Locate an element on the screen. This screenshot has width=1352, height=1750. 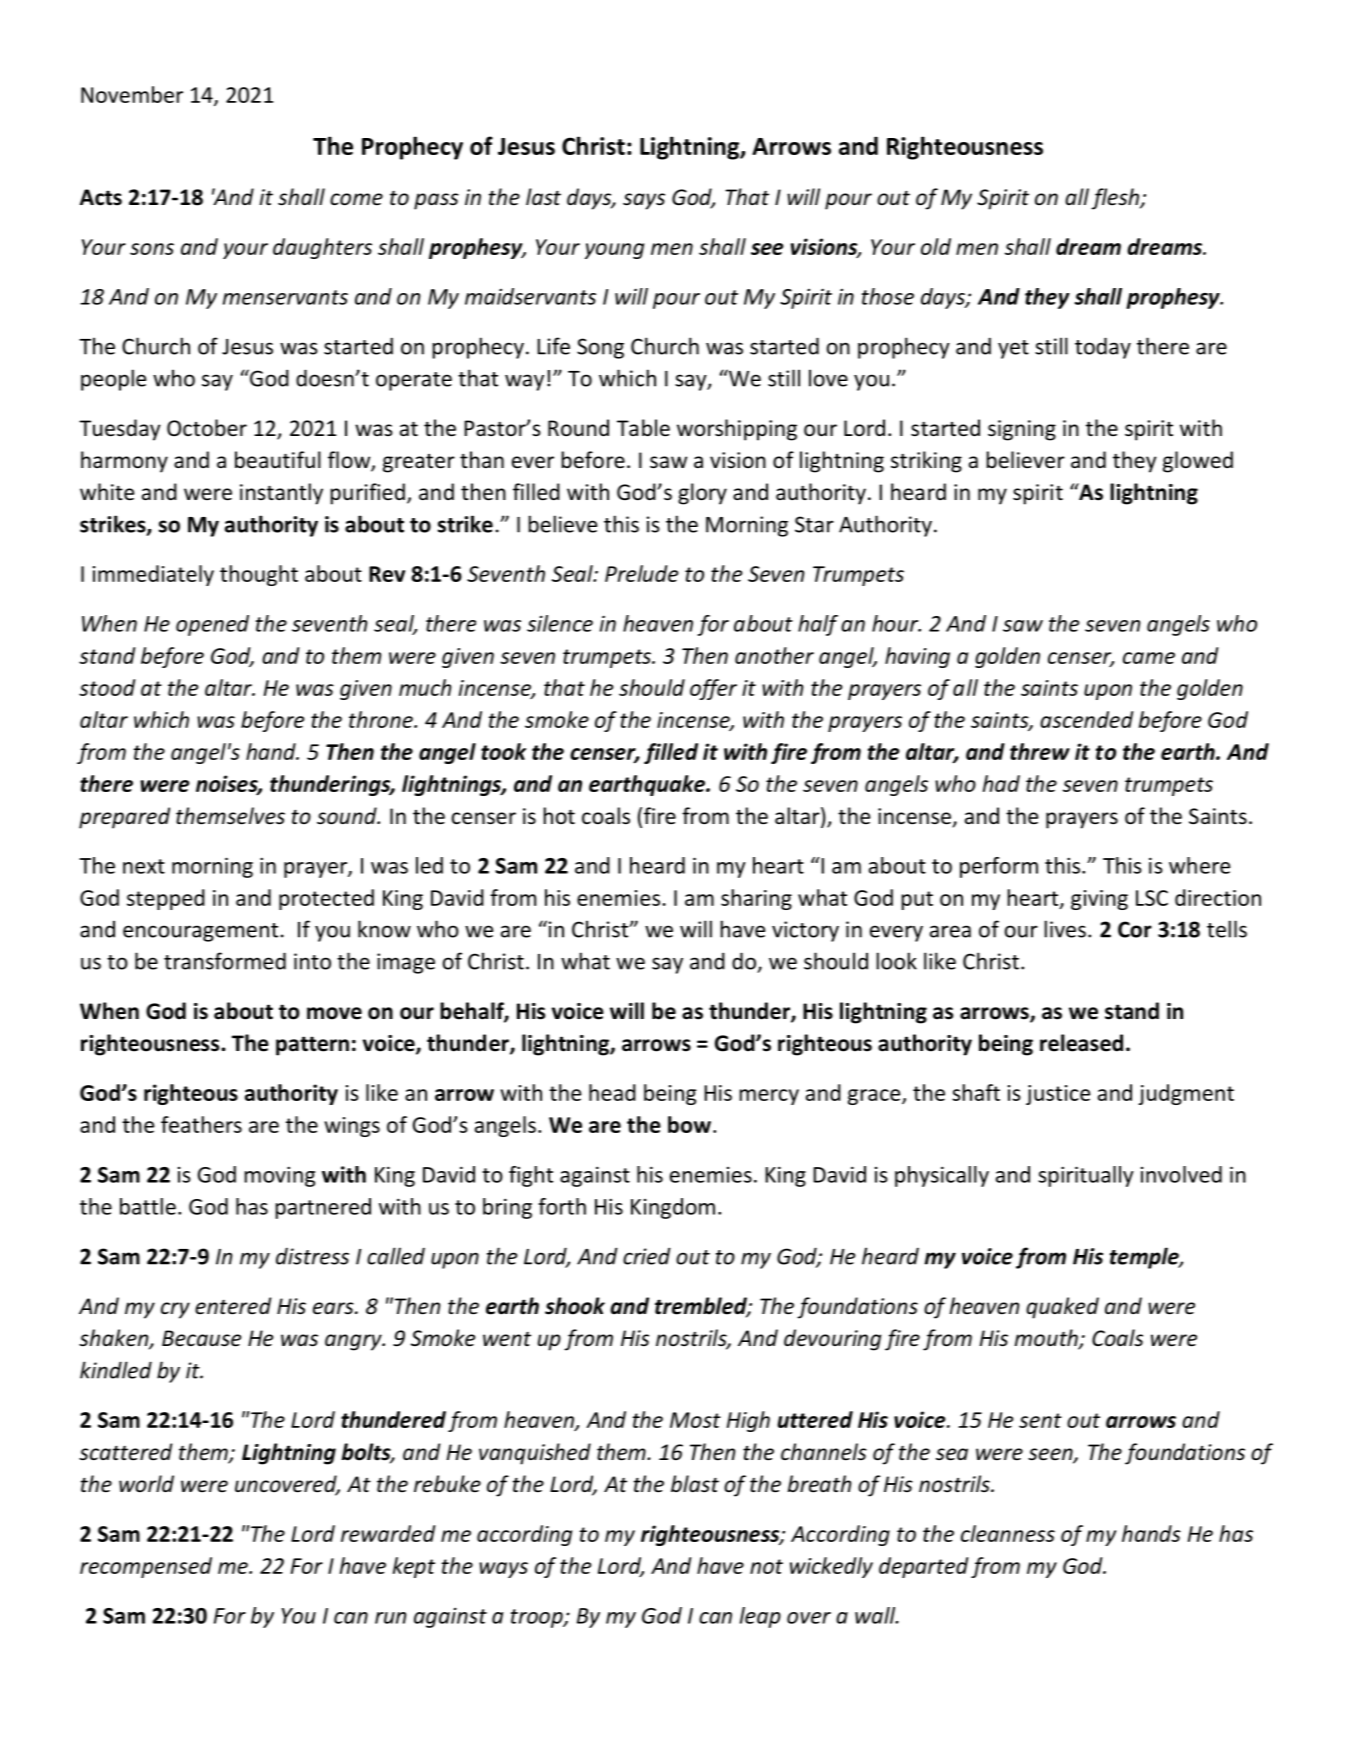
glory is located at coordinates (702, 494).
